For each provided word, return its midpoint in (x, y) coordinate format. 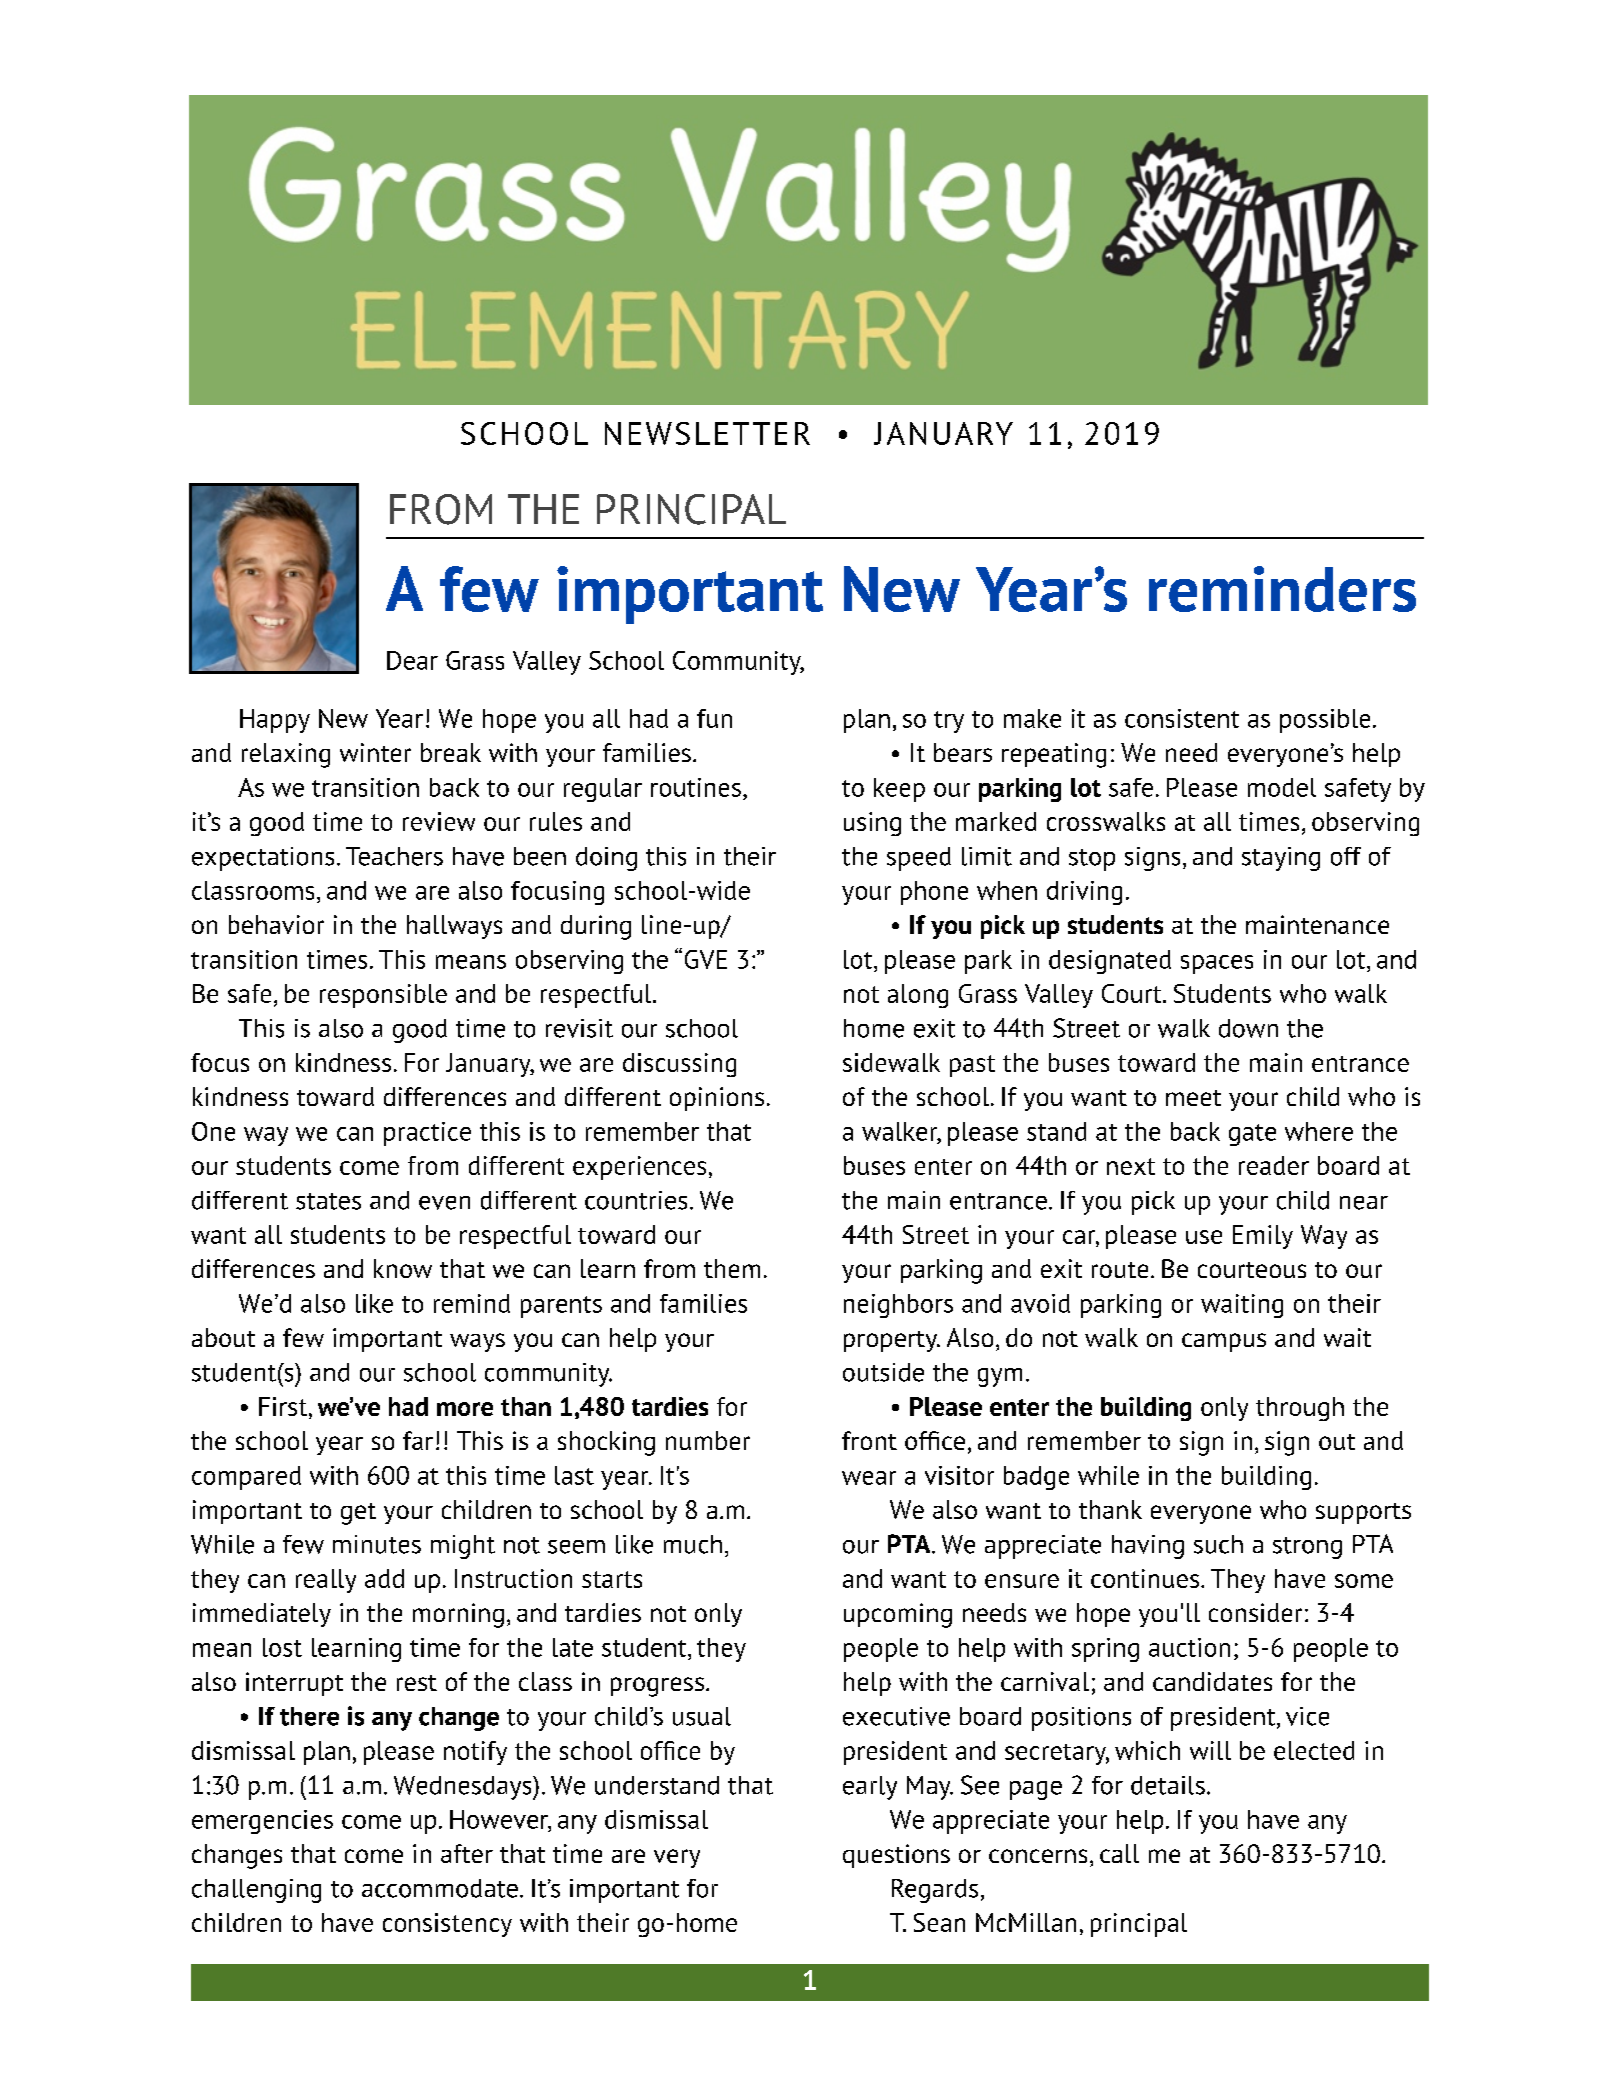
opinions (717, 1099)
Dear (412, 660)
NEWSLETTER (707, 433)
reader (1274, 1165)
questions (896, 1856)
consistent (1182, 718)
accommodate (440, 1888)
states (328, 1201)
